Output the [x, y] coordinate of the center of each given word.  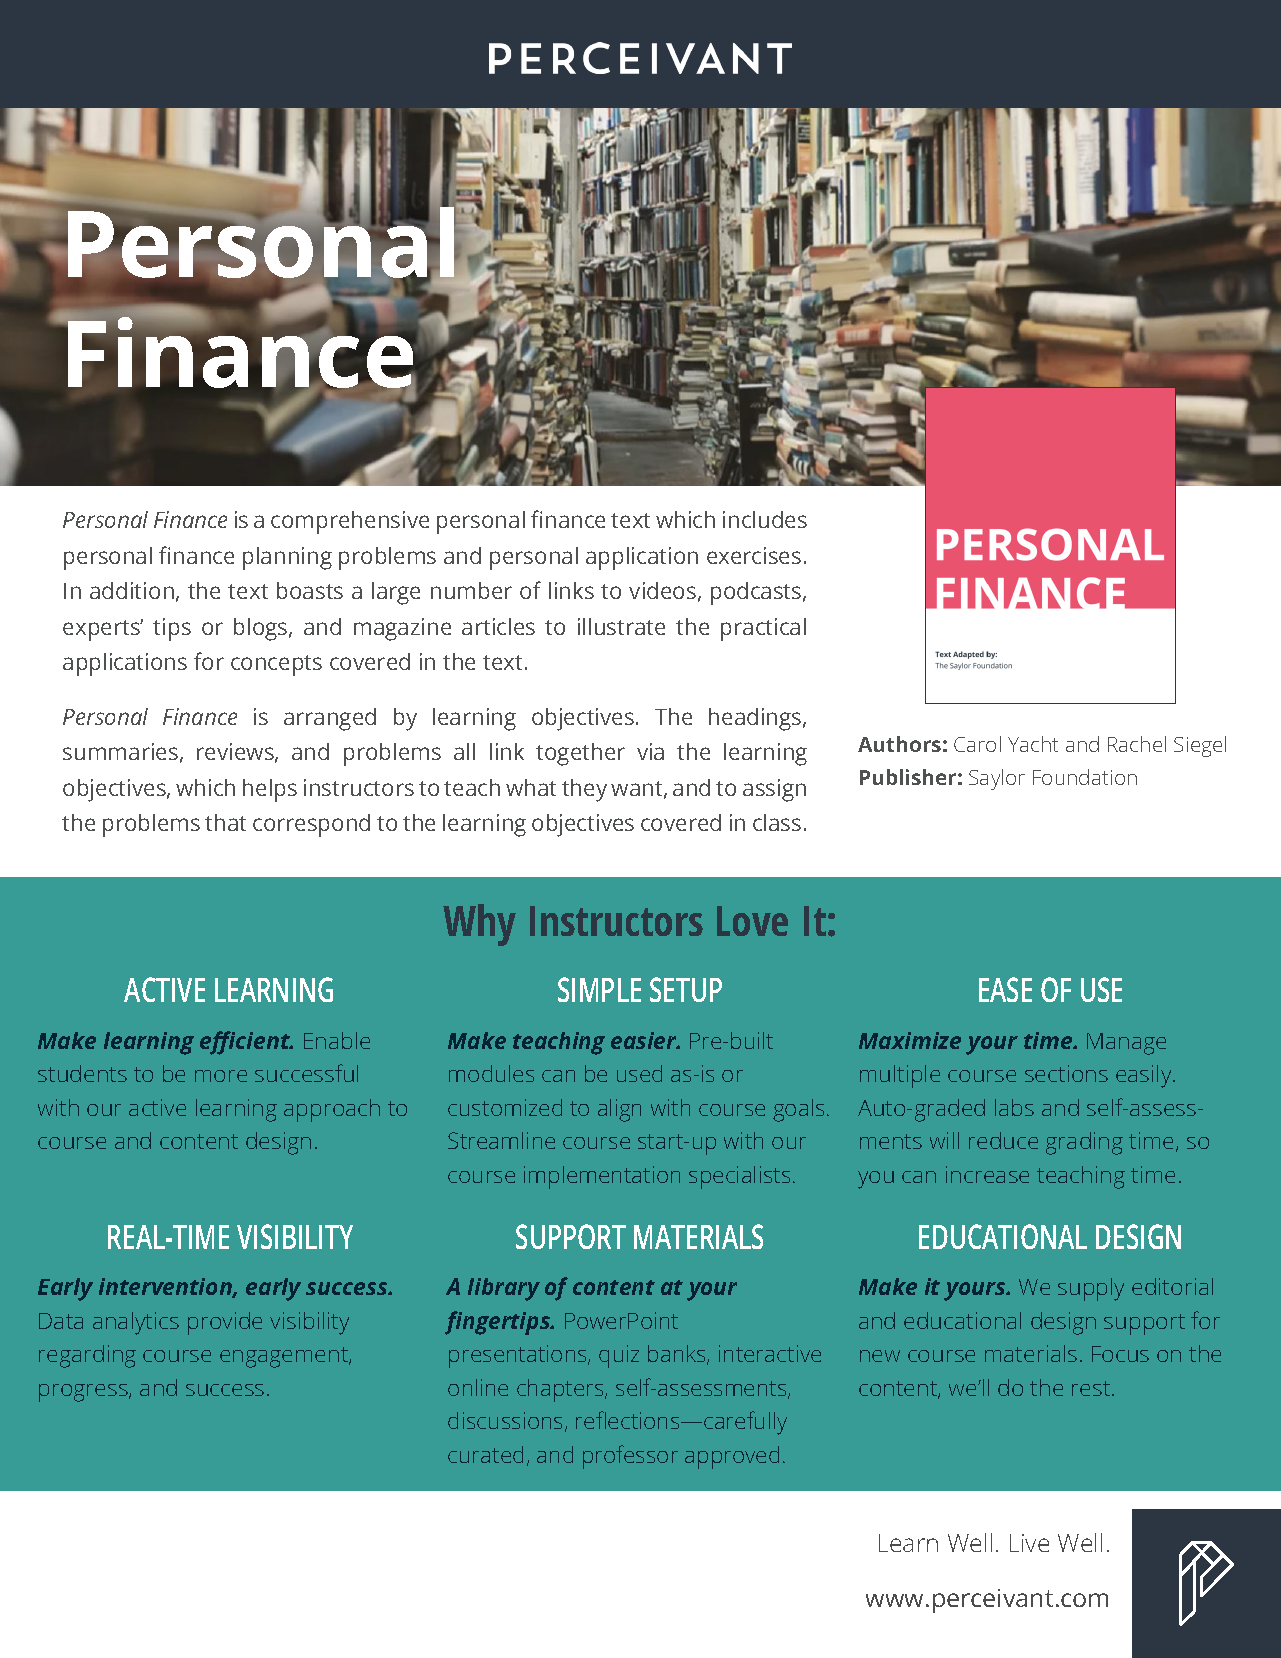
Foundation [1085, 777]
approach [332, 1110]
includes [765, 519]
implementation [602, 1177]
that [225, 822]
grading [1084, 1143]
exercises [754, 555]
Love [752, 921]
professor [630, 1457]
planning [287, 558]
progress [84, 1393]
